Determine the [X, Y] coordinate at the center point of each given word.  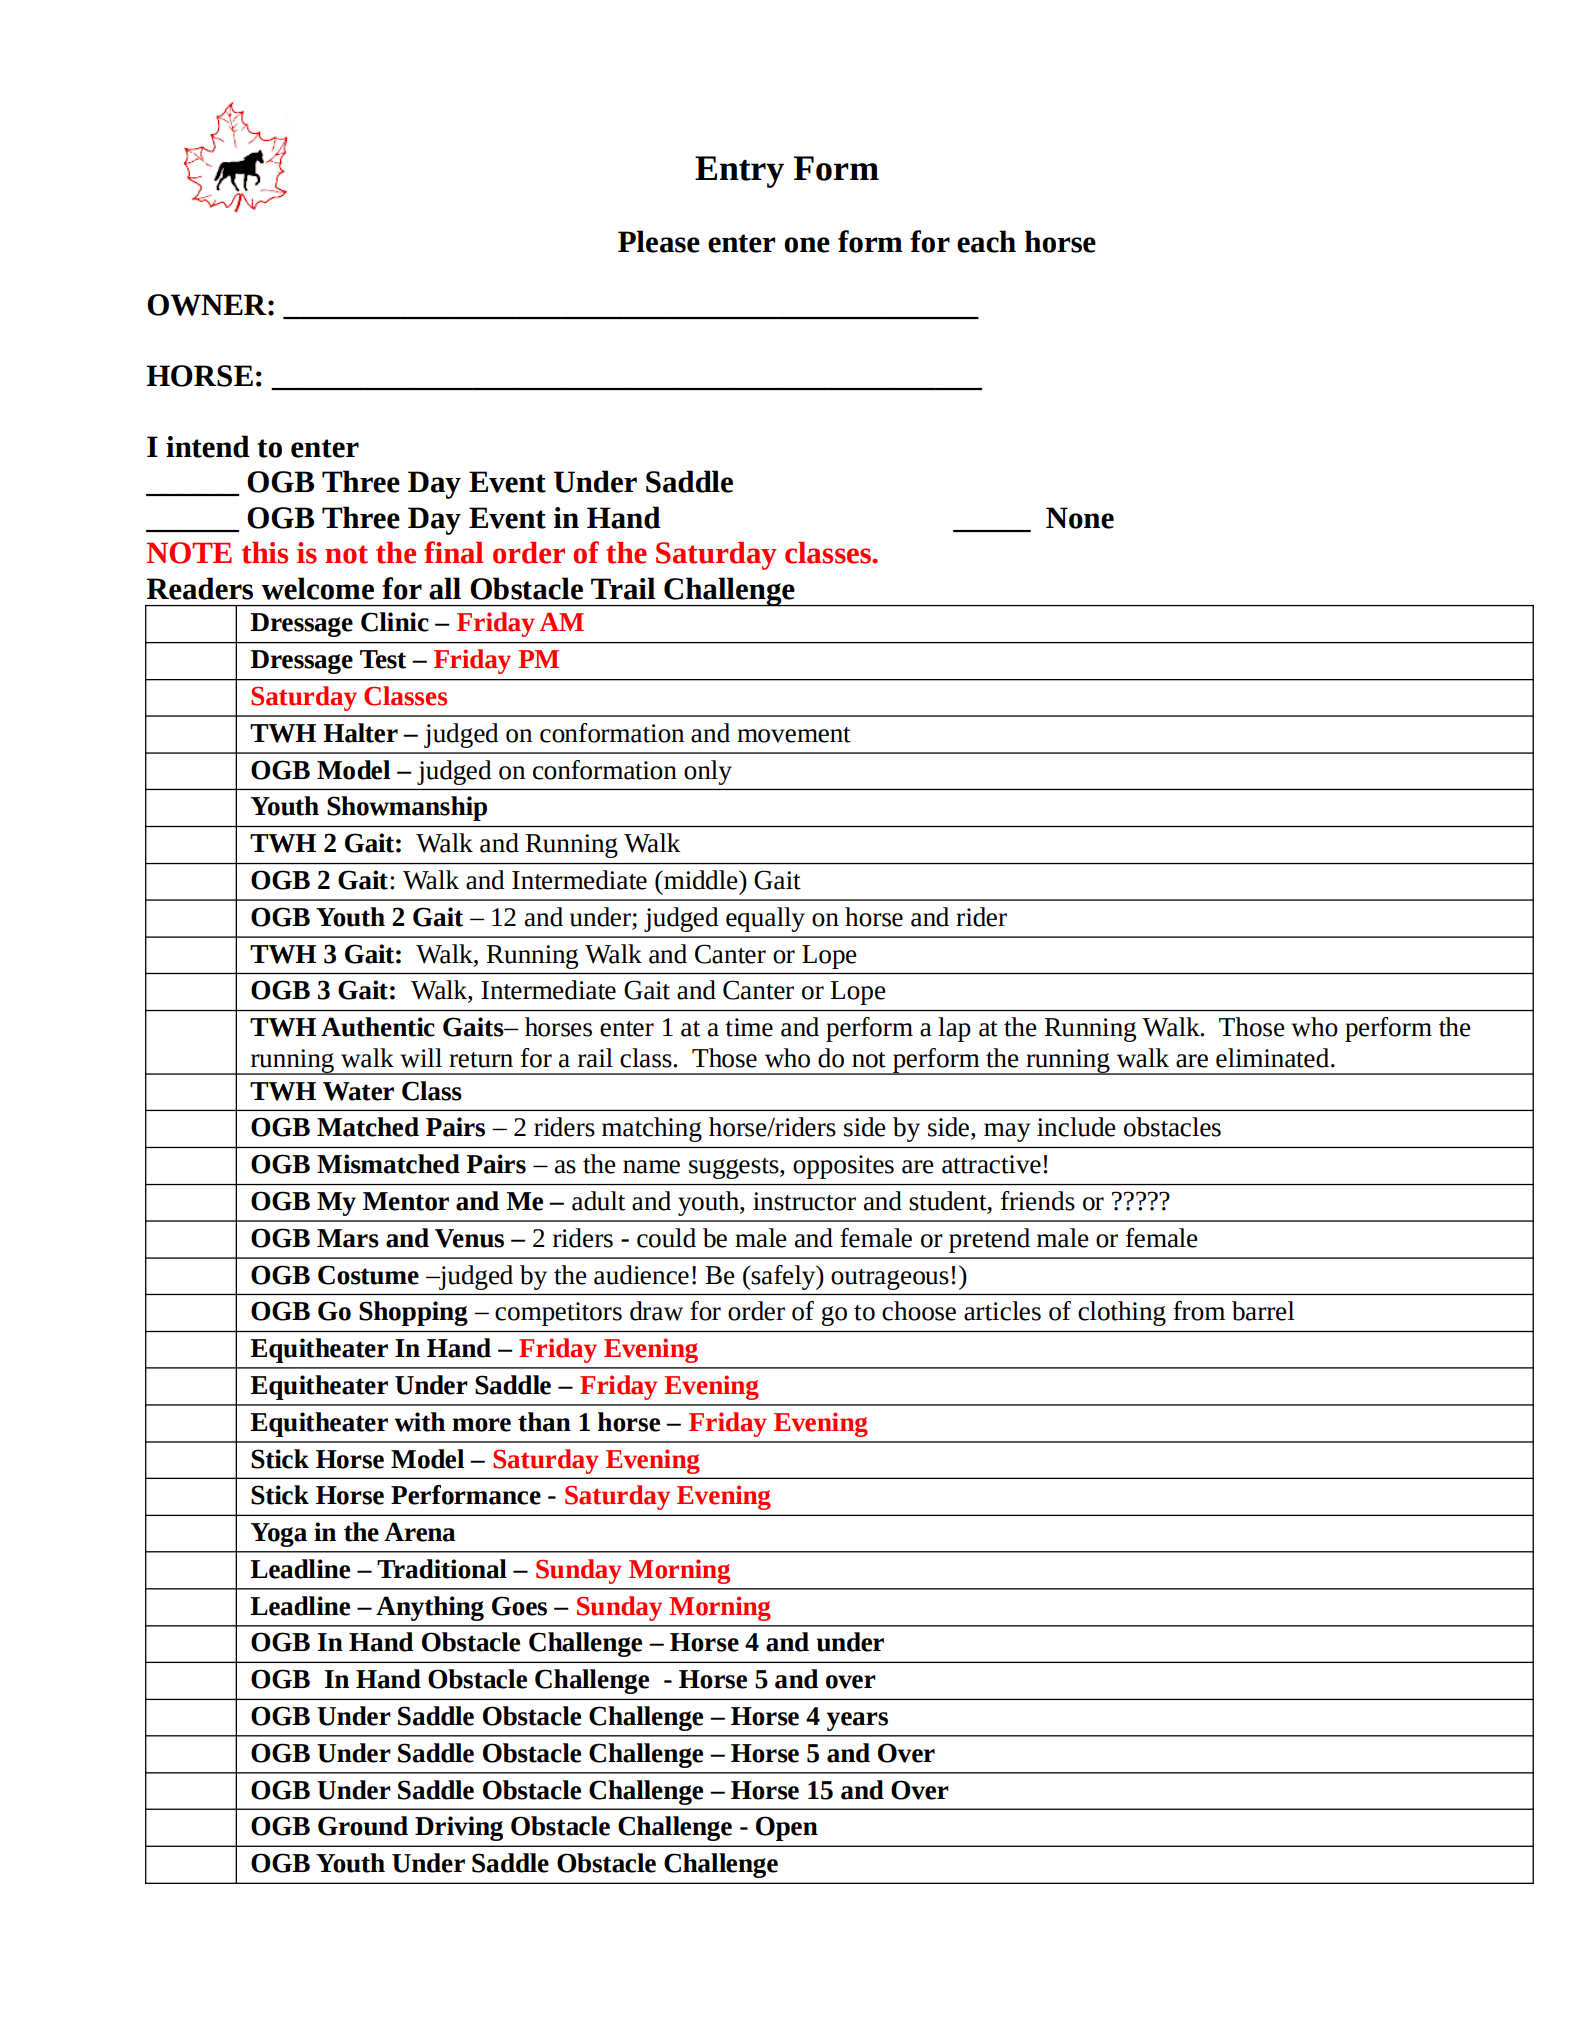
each [986, 241]
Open [787, 1828]
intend [208, 446]
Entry [739, 172]
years [857, 1721]
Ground [363, 1826]
